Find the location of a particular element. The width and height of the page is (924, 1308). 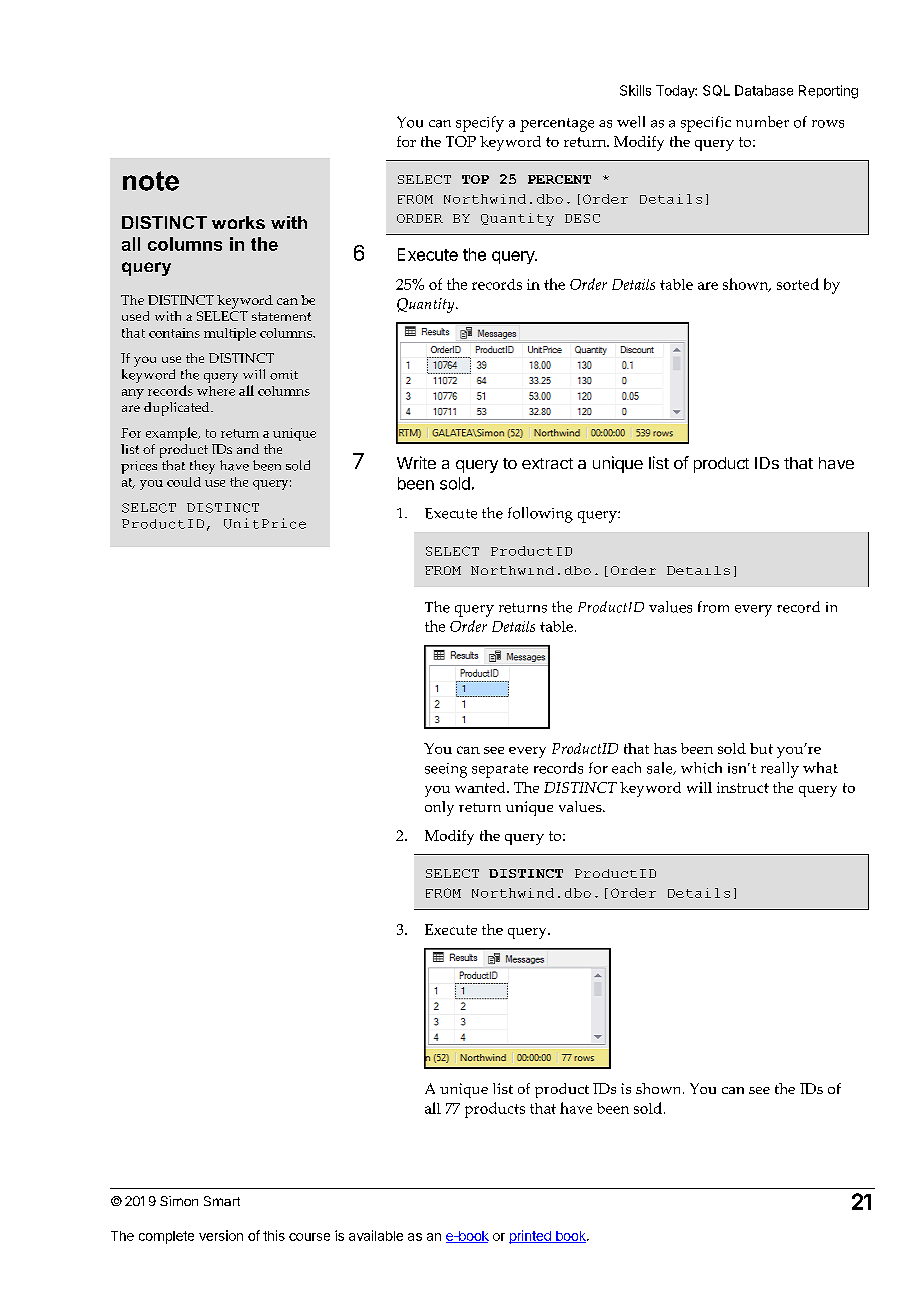

but is located at coordinates (761, 748).
